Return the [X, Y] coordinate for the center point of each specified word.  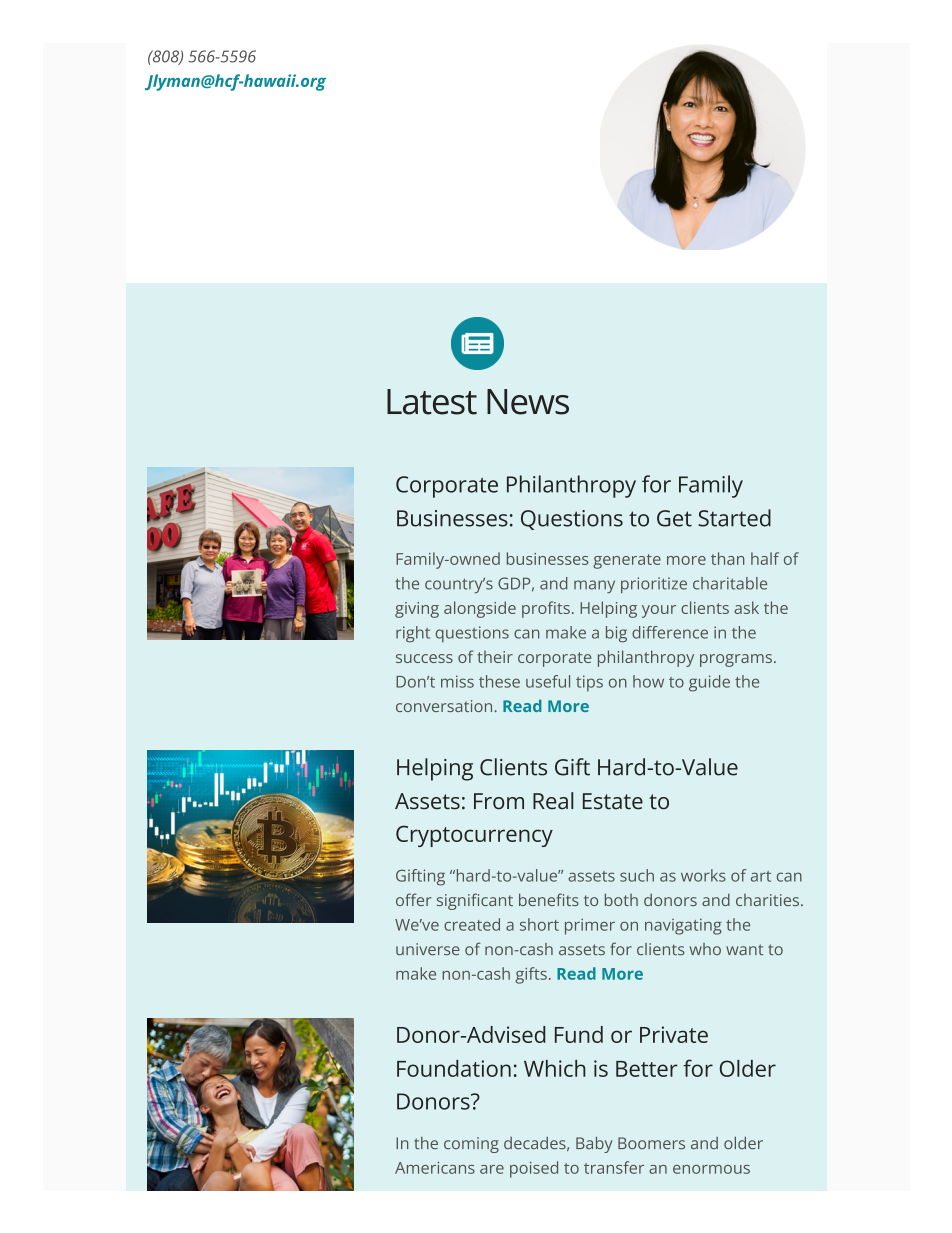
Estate [613, 801]
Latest [432, 402]
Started [734, 518]
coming [471, 1145]
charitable [730, 583]
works [703, 875]
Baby [594, 1145]
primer [590, 927]
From [499, 801]
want [744, 949]
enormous [711, 1169]
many [594, 586]
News [528, 402]
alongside [480, 609]
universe [428, 949]
